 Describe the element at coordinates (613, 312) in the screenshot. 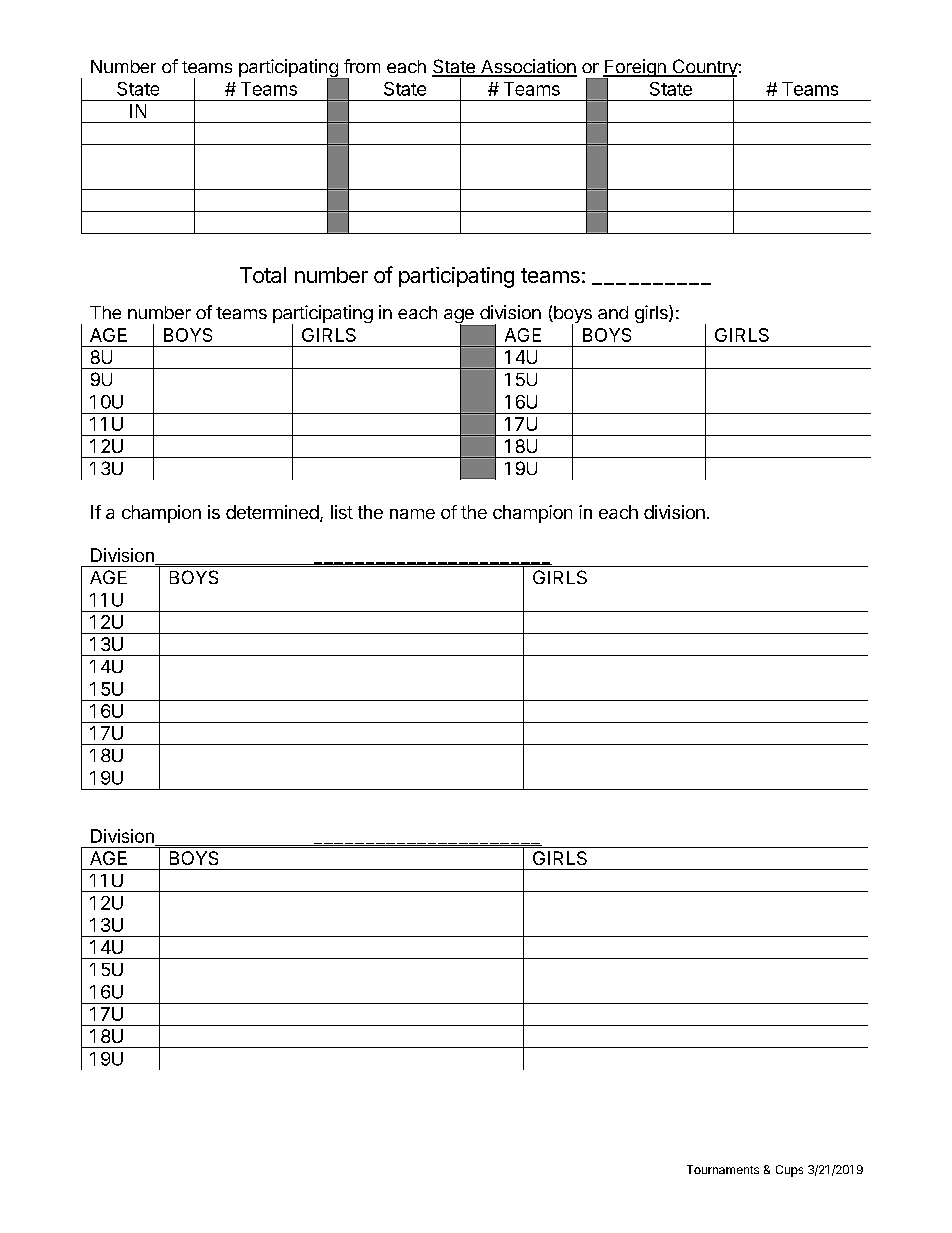

I see `and` at that location.
